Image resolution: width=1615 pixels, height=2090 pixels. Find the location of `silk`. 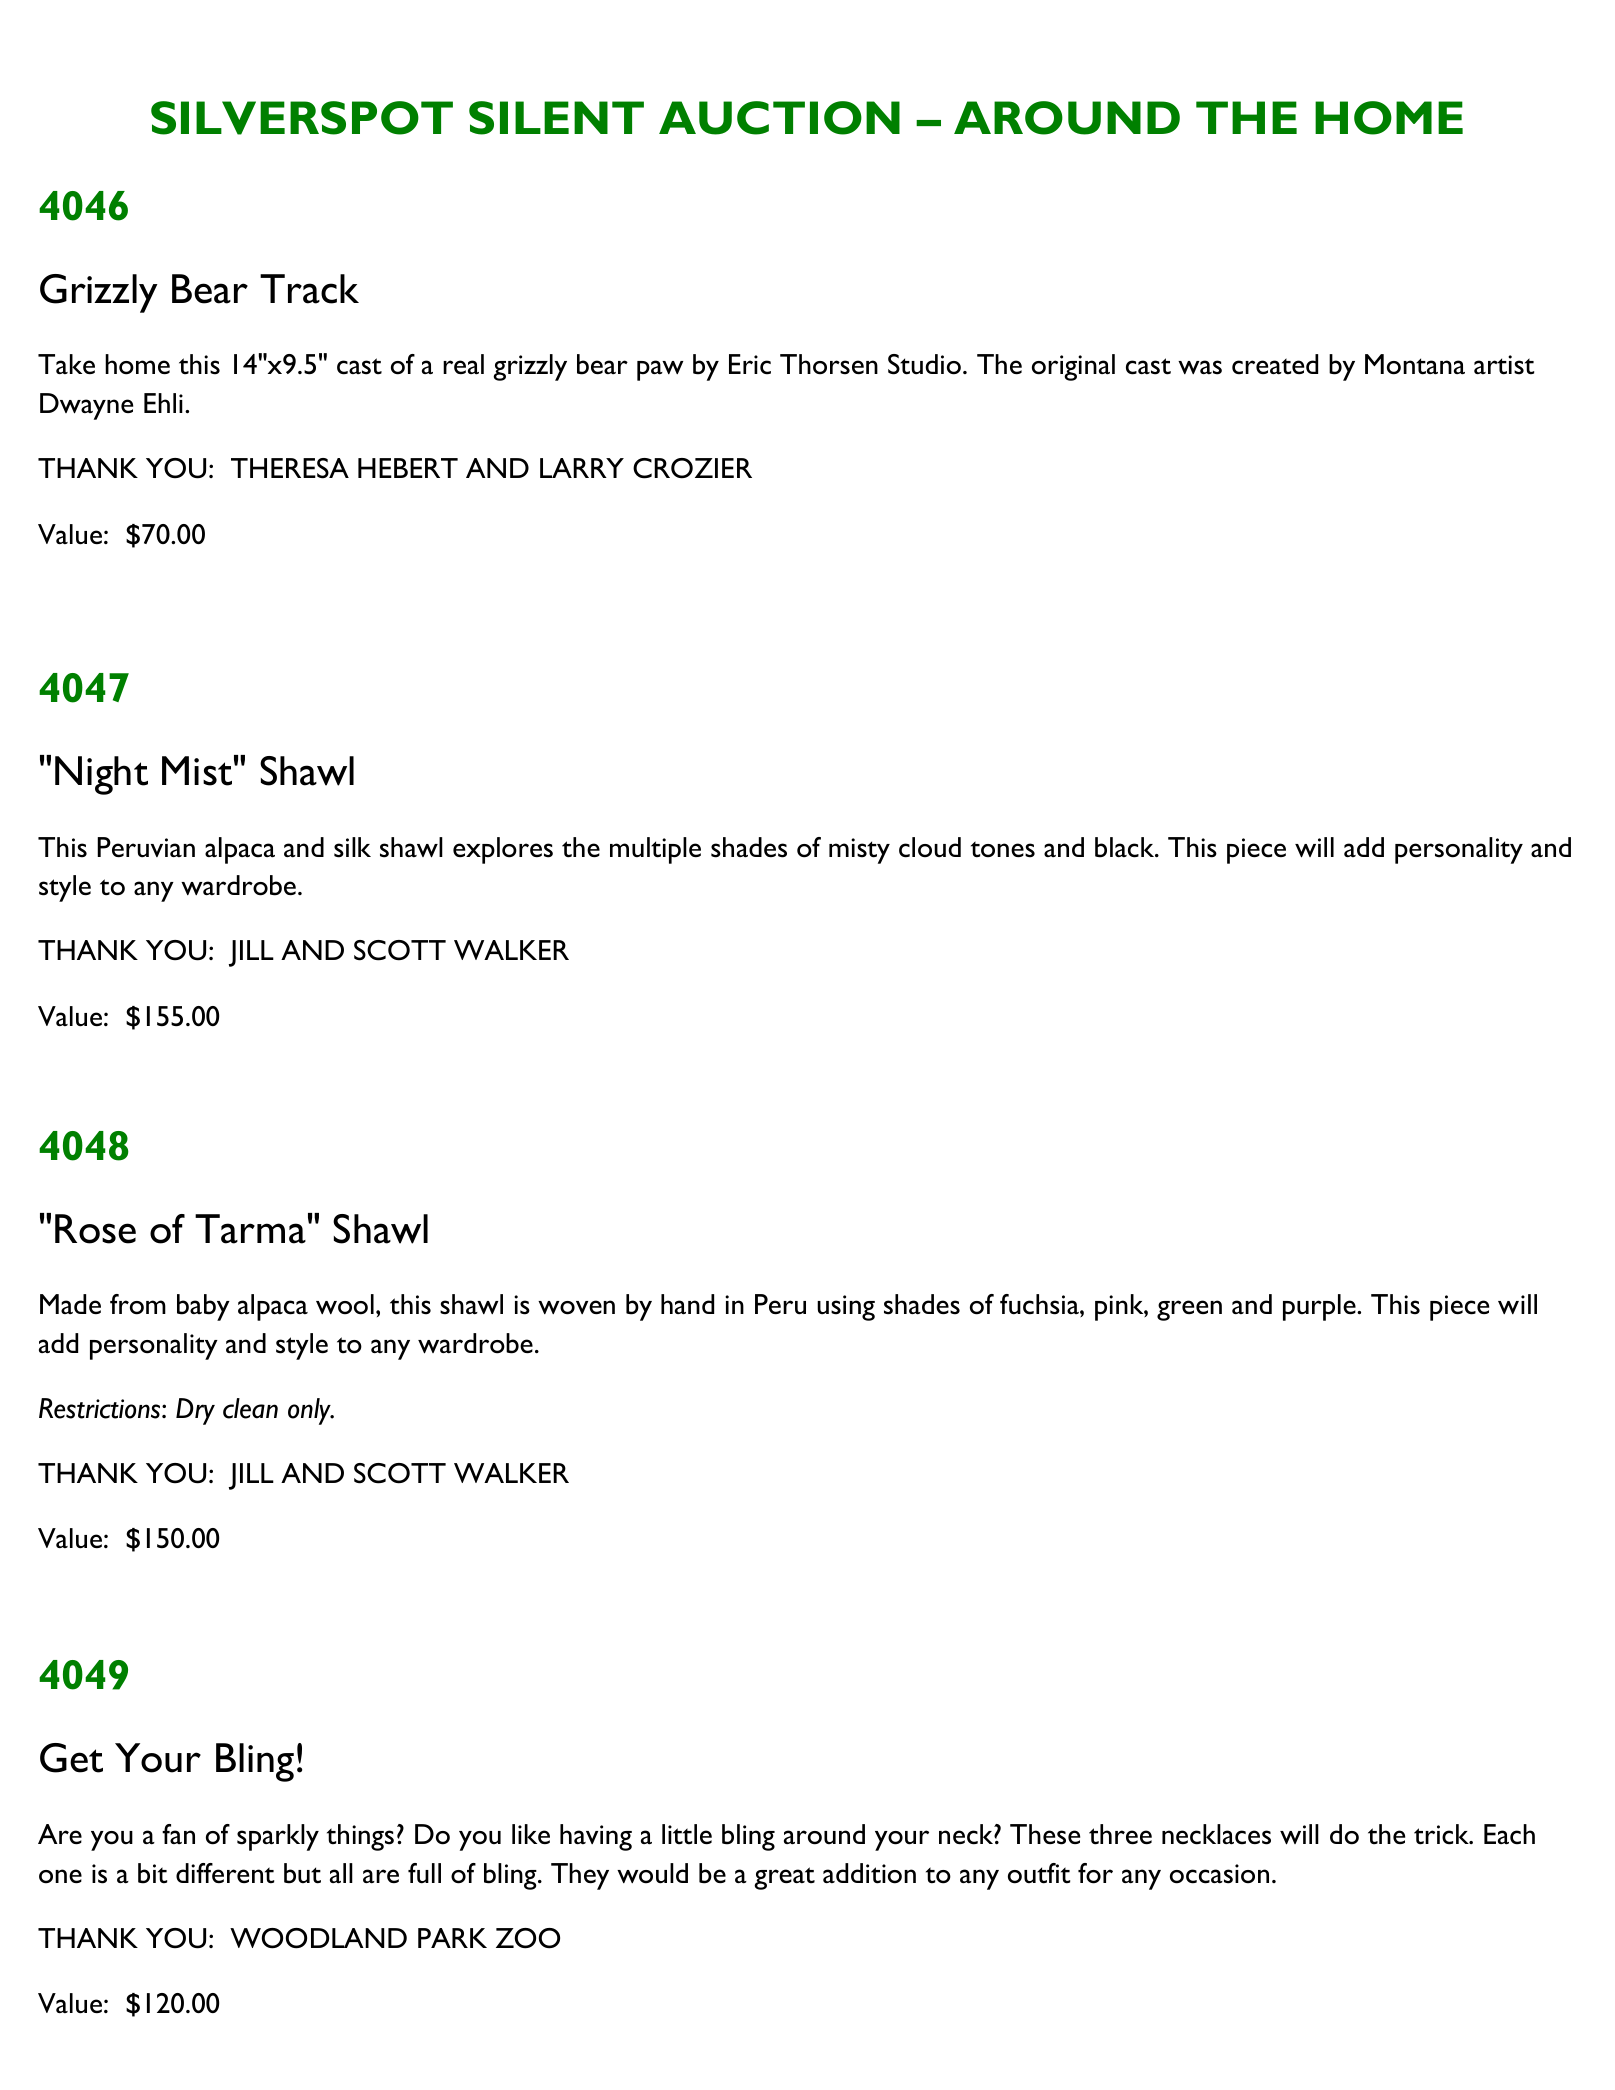

silk is located at coordinates (352, 847).
